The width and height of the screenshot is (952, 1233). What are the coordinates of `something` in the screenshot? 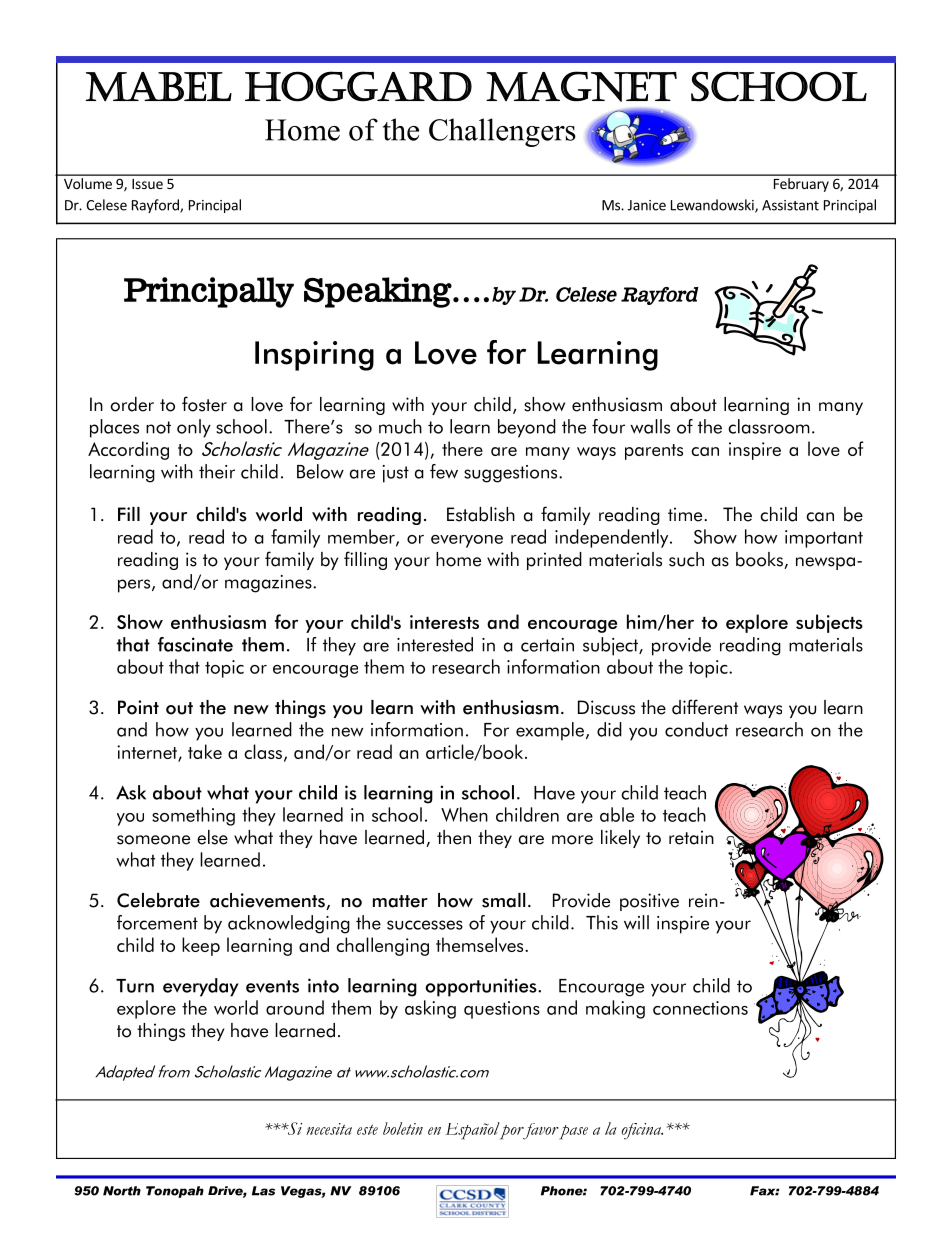 It's located at (193, 816).
